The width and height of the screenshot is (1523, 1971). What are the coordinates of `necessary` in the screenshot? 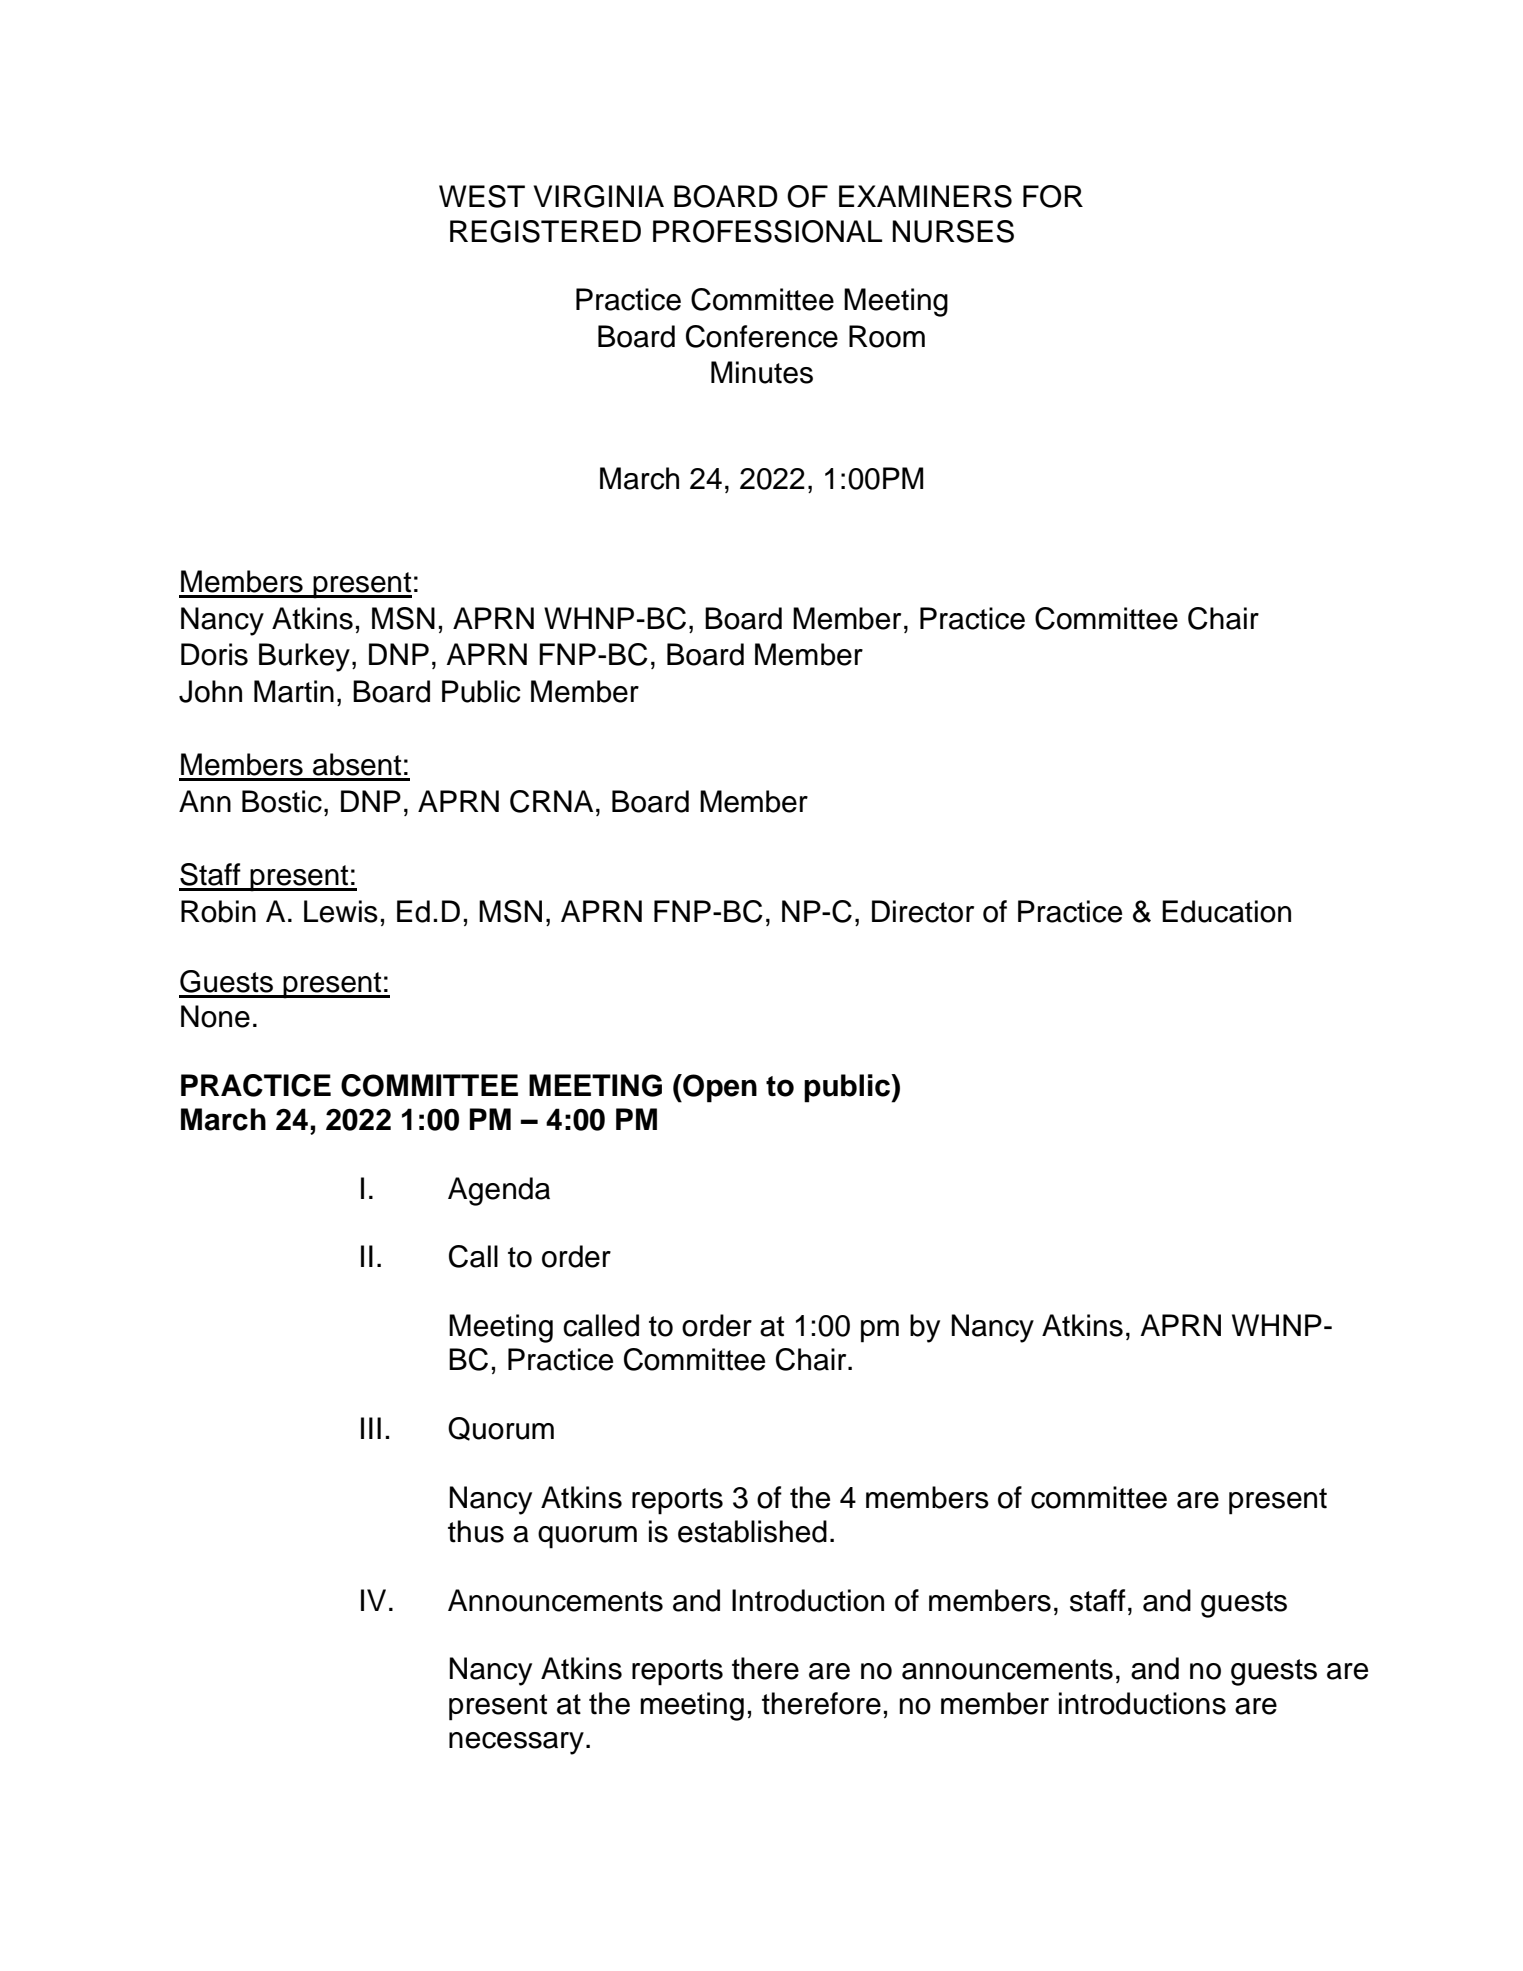 It's located at (516, 1743).
